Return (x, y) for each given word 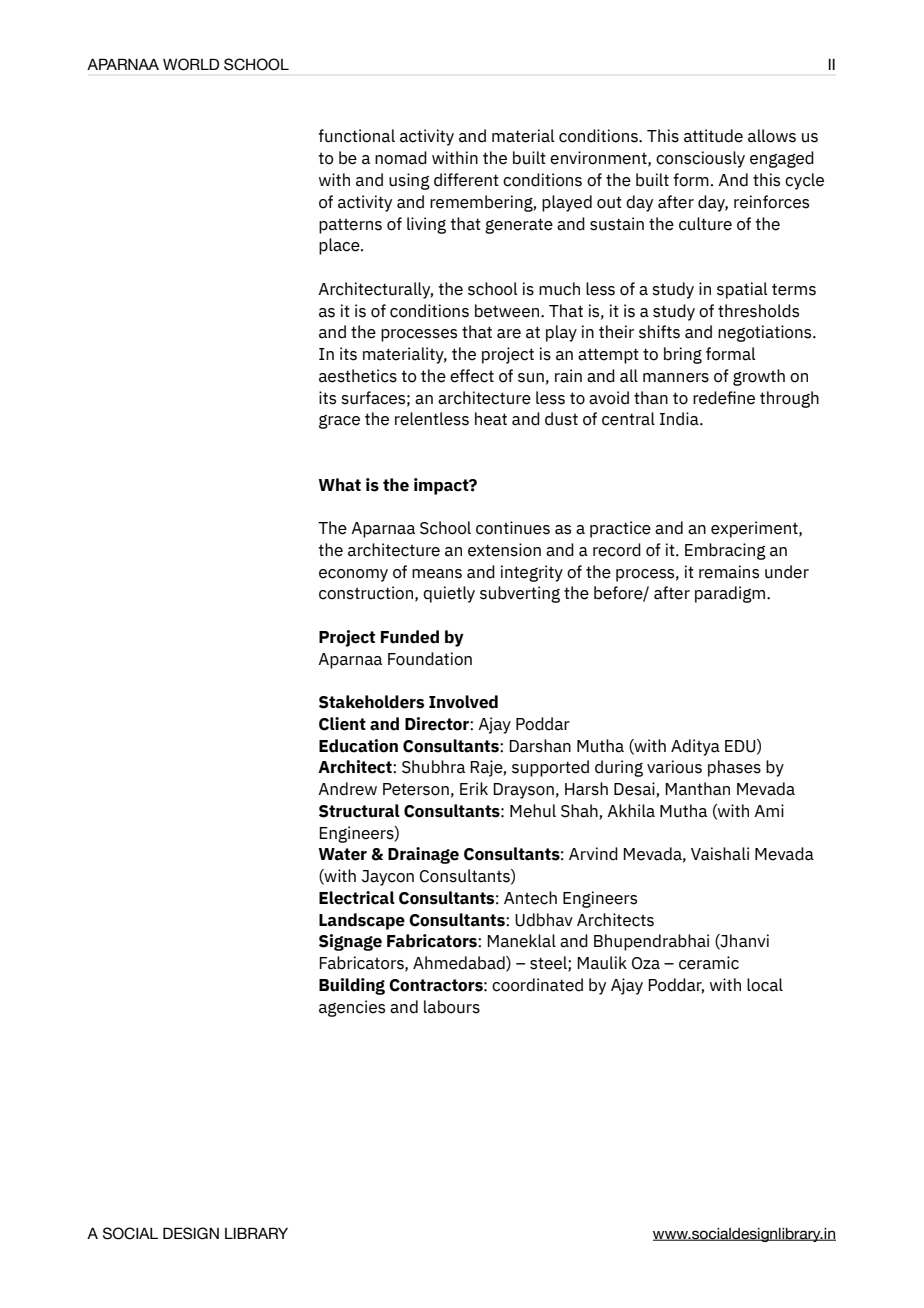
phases (734, 768)
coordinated (537, 985)
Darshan (540, 746)
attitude (713, 136)
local (765, 985)
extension (504, 550)
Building (352, 986)
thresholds (758, 311)
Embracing (725, 551)
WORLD (191, 64)
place (340, 246)
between (508, 311)
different (466, 180)
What (340, 485)
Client (342, 724)
